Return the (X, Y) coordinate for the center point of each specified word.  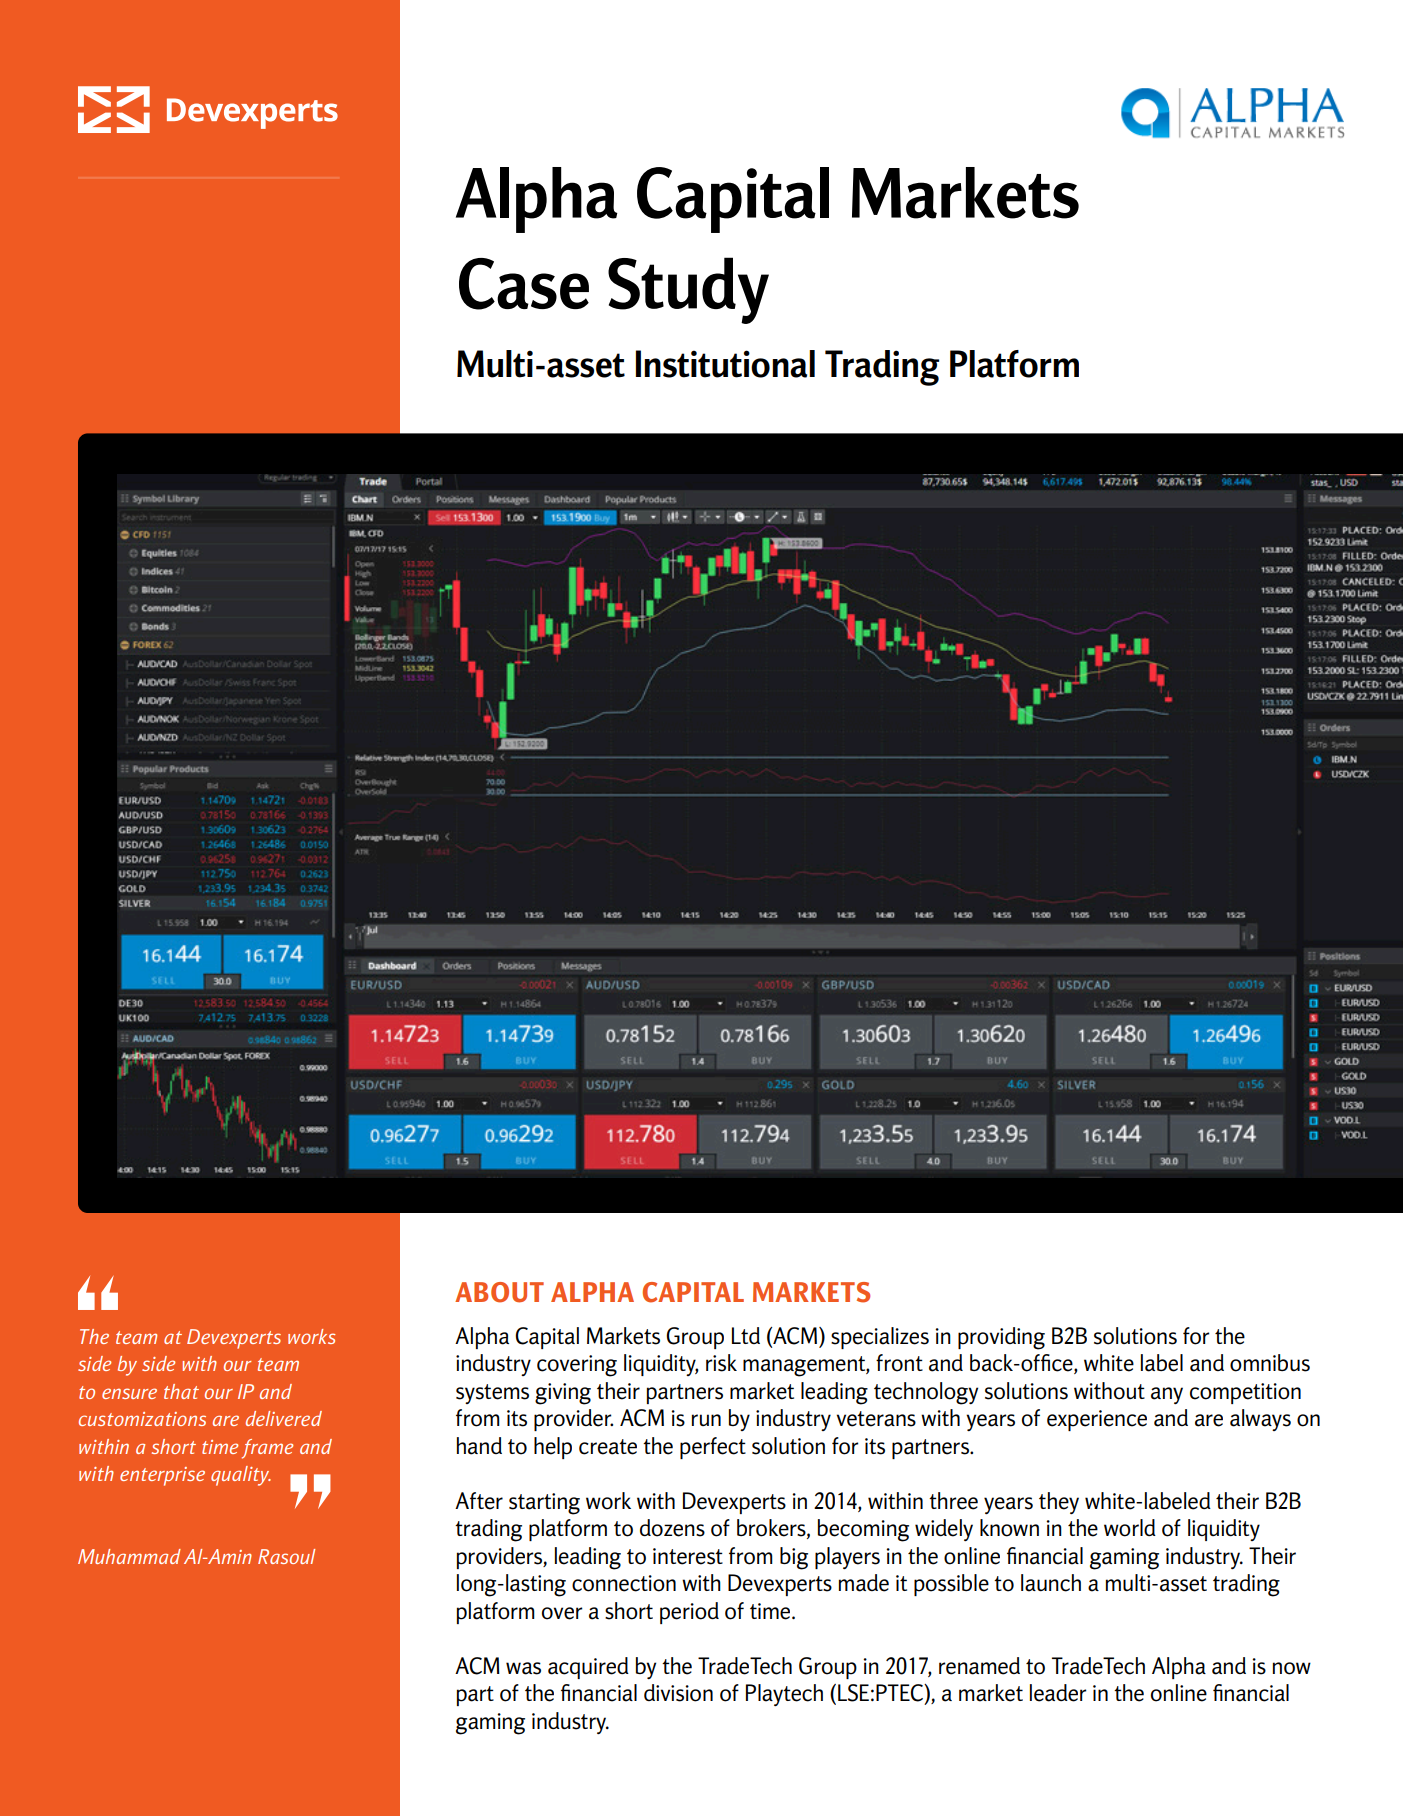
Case (524, 284)
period (689, 1613)
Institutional (725, 364)
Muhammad (129, 1556)
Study (688, 290)
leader (1058, 1693)
